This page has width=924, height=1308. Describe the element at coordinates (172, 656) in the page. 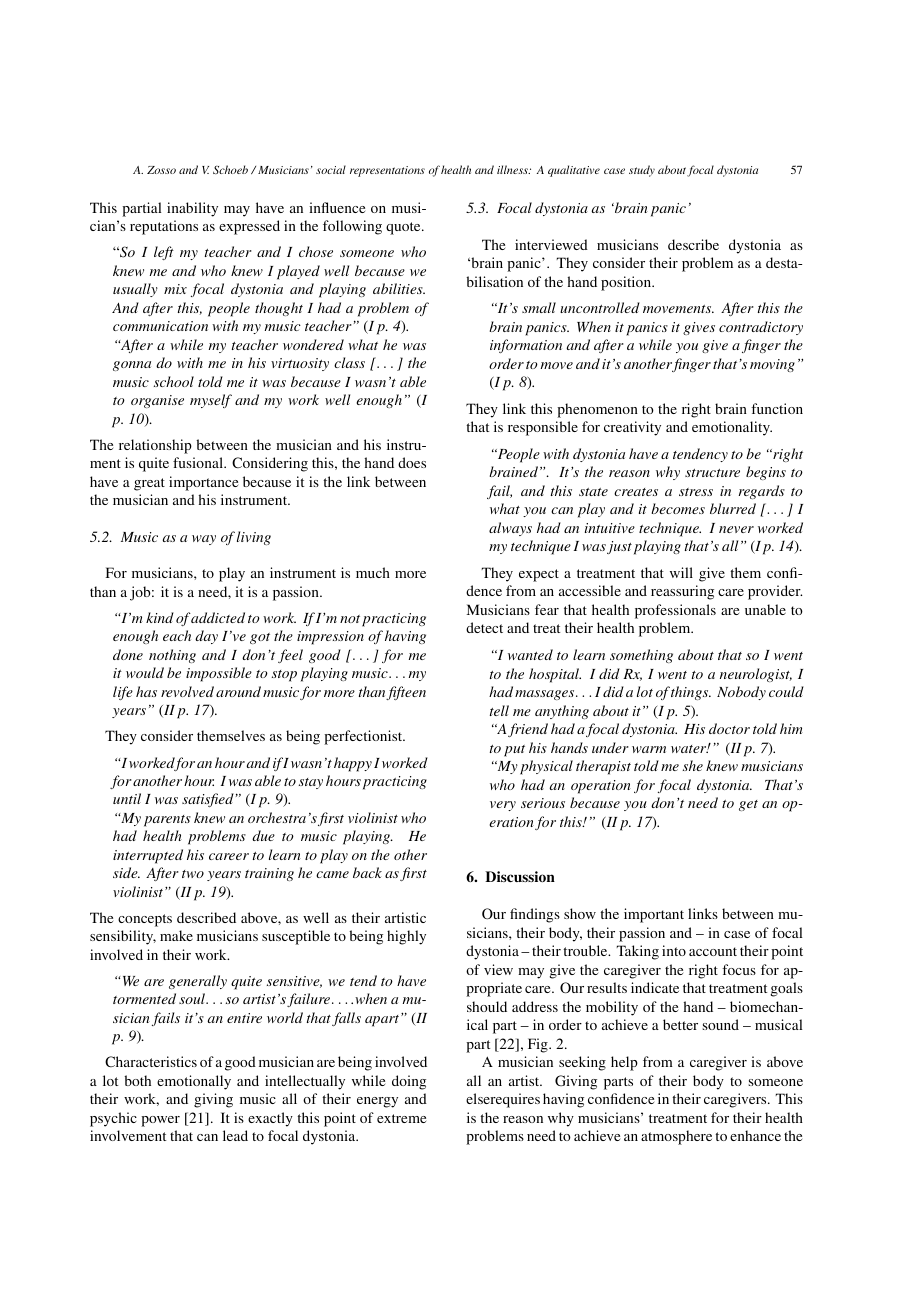

I see `nothing` at that location.
